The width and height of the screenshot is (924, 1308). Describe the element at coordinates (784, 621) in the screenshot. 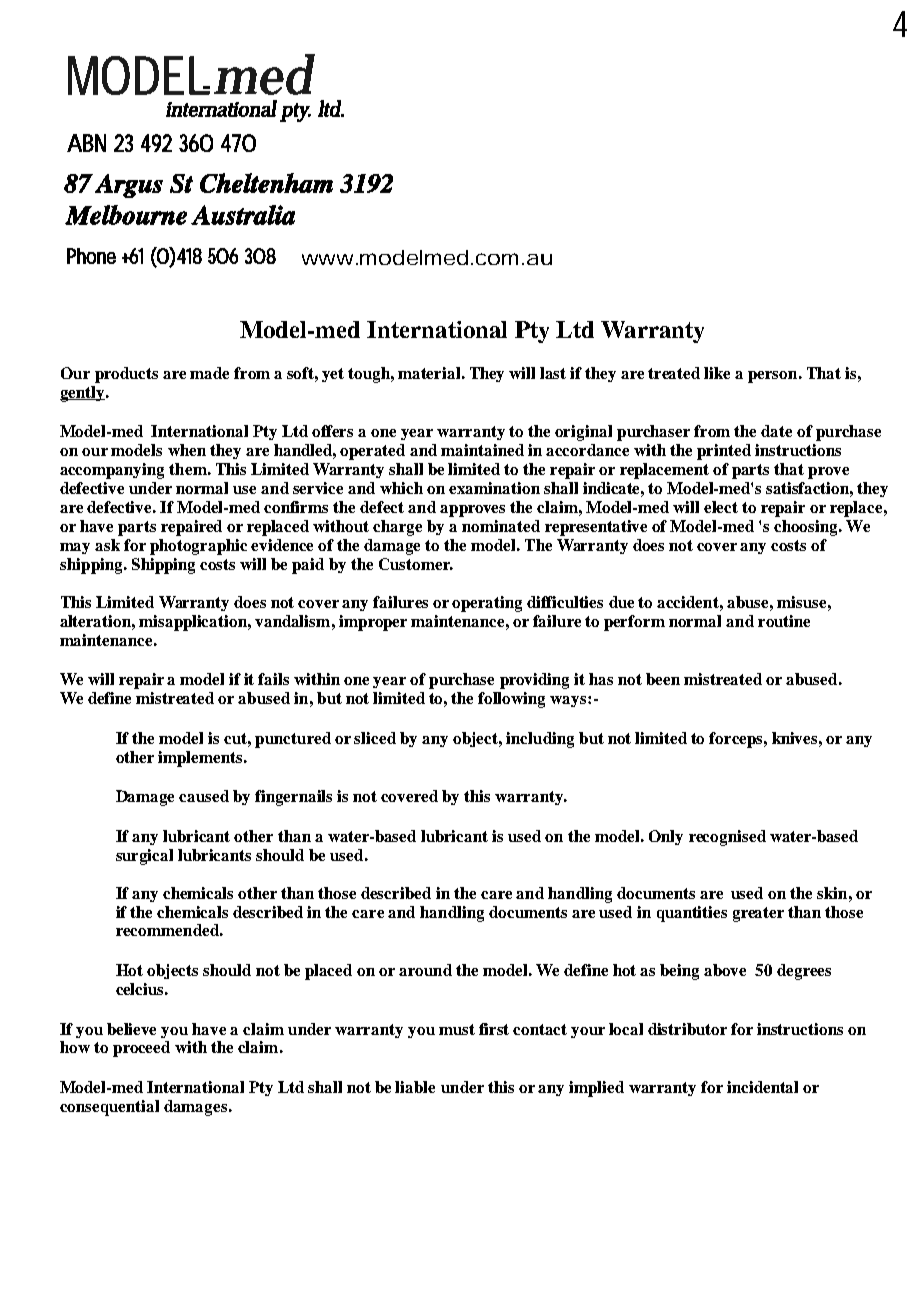

I see `routine` at that location.
